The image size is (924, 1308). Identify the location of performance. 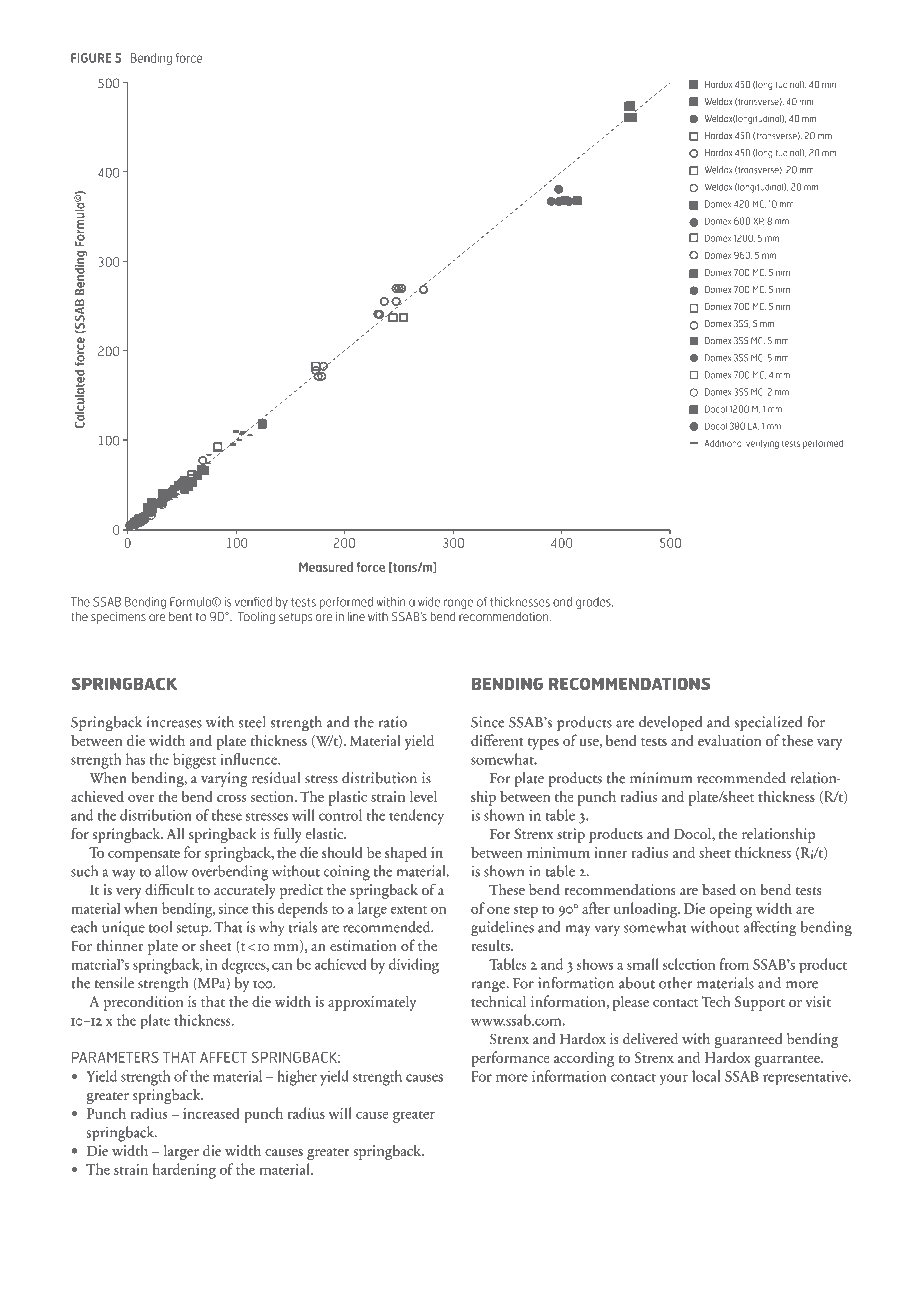
(510, 1059).
